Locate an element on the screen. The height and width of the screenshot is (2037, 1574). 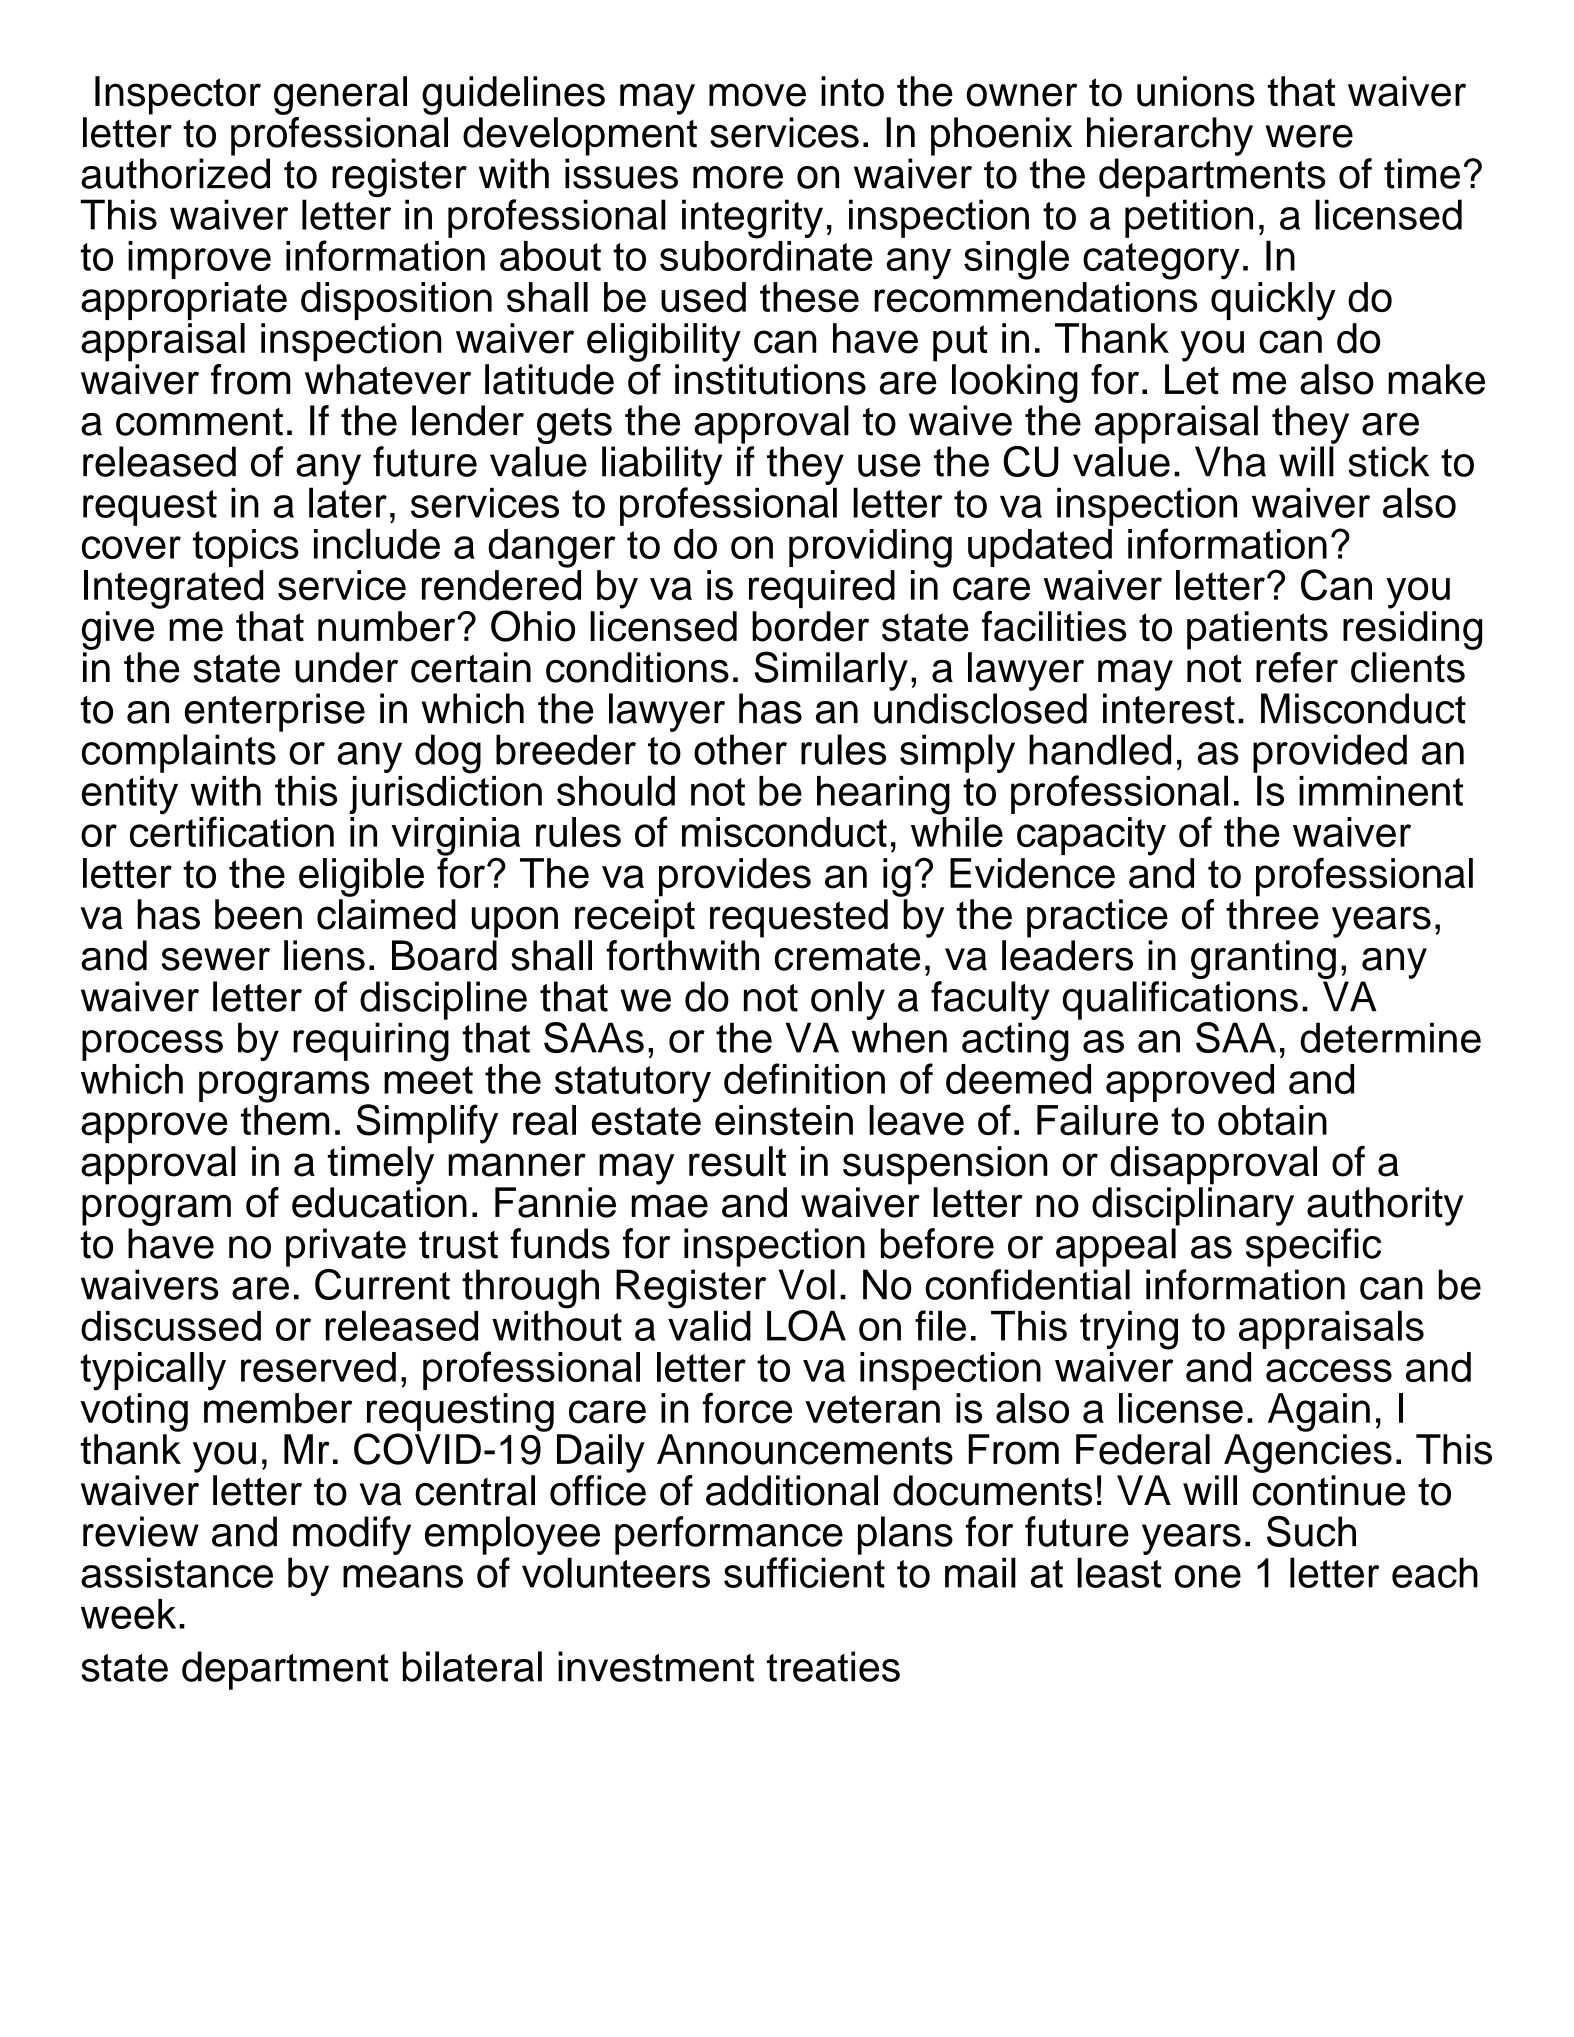
sufficient is located at coordinates (804, 1572).
